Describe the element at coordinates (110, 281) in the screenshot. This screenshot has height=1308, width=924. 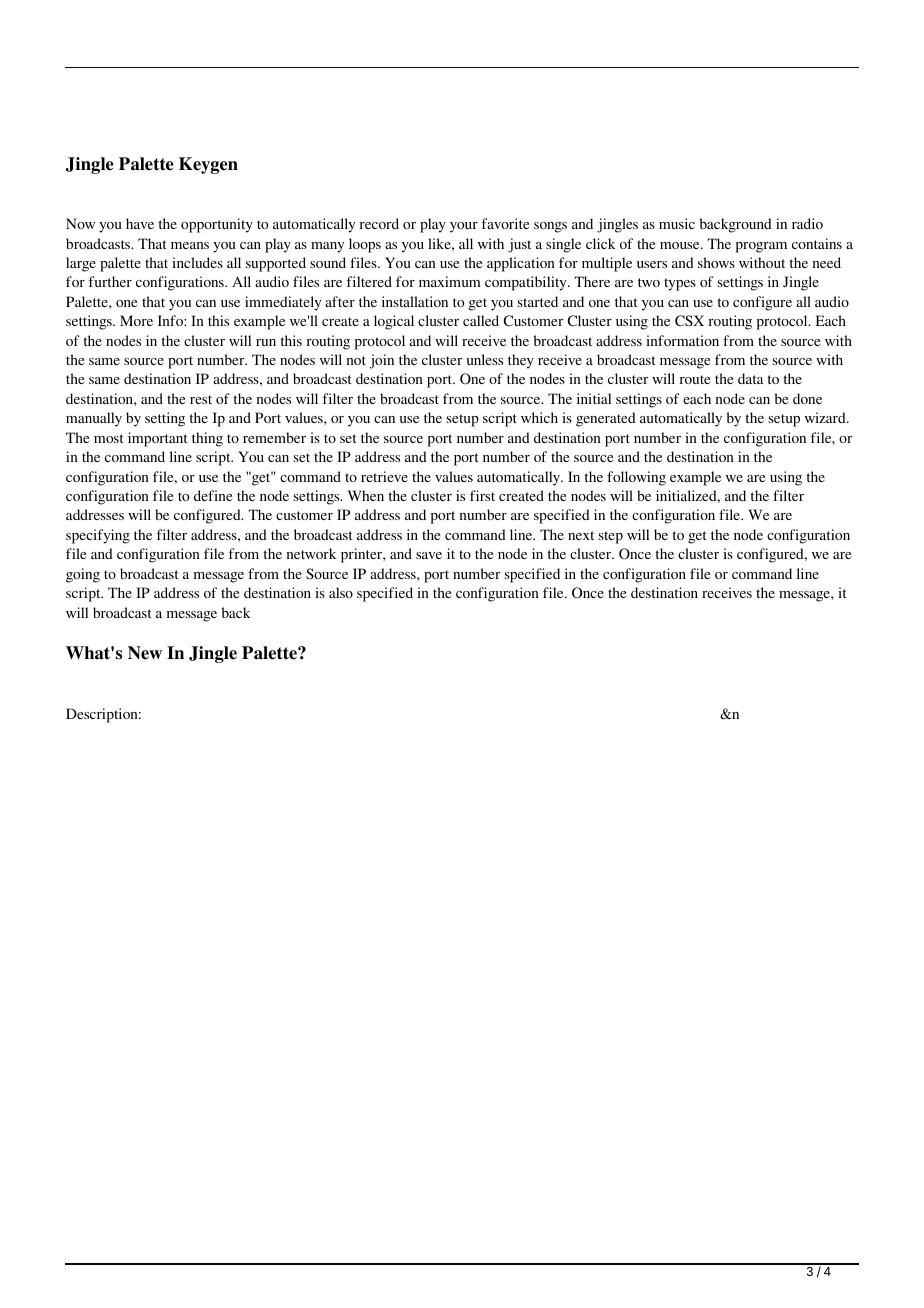
I see `further` at that location.
